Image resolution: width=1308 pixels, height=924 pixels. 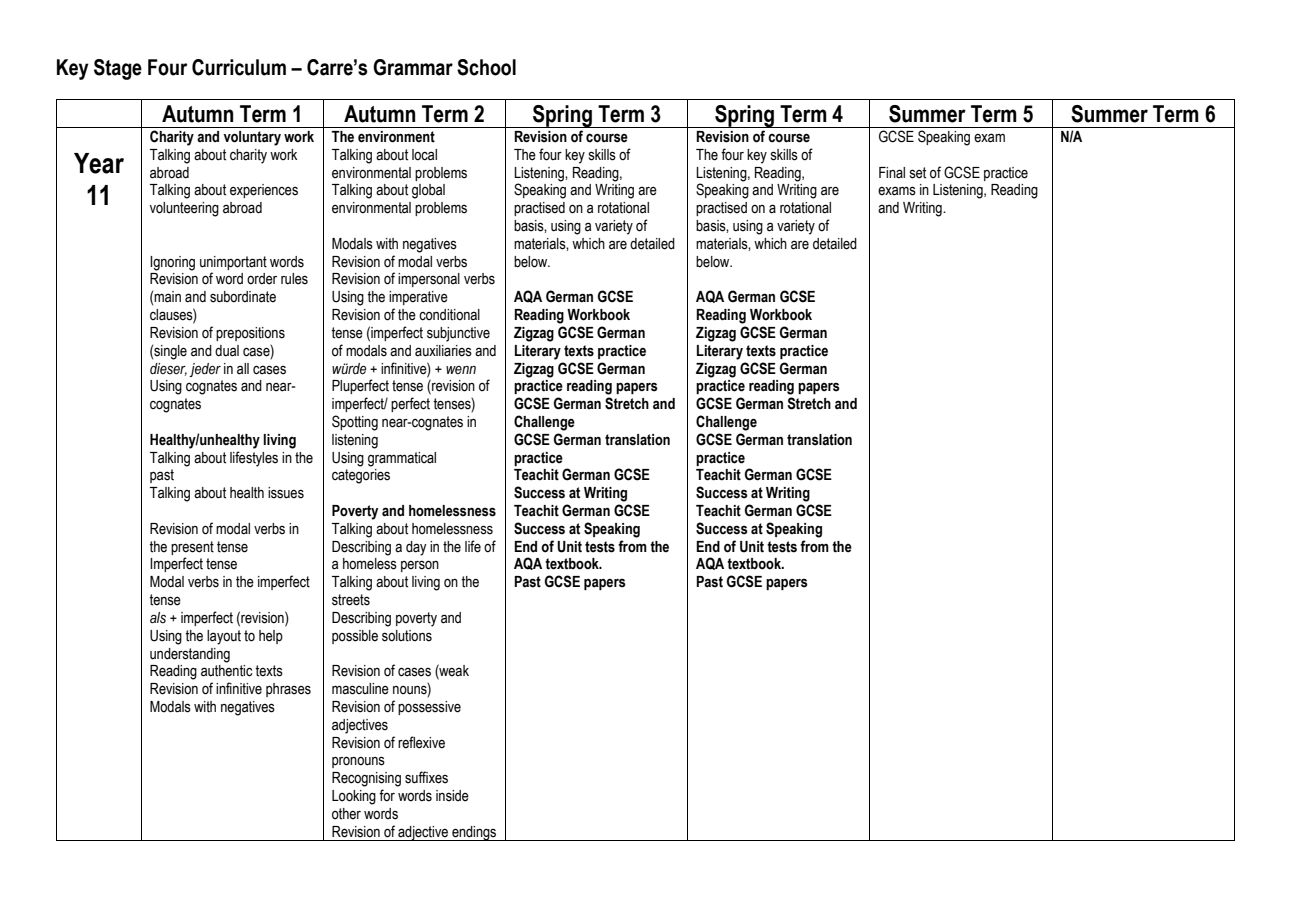 What do you see at coordinates (452, 796) in the screenshot?
I see `inside` at bounding box center [452, 796].
